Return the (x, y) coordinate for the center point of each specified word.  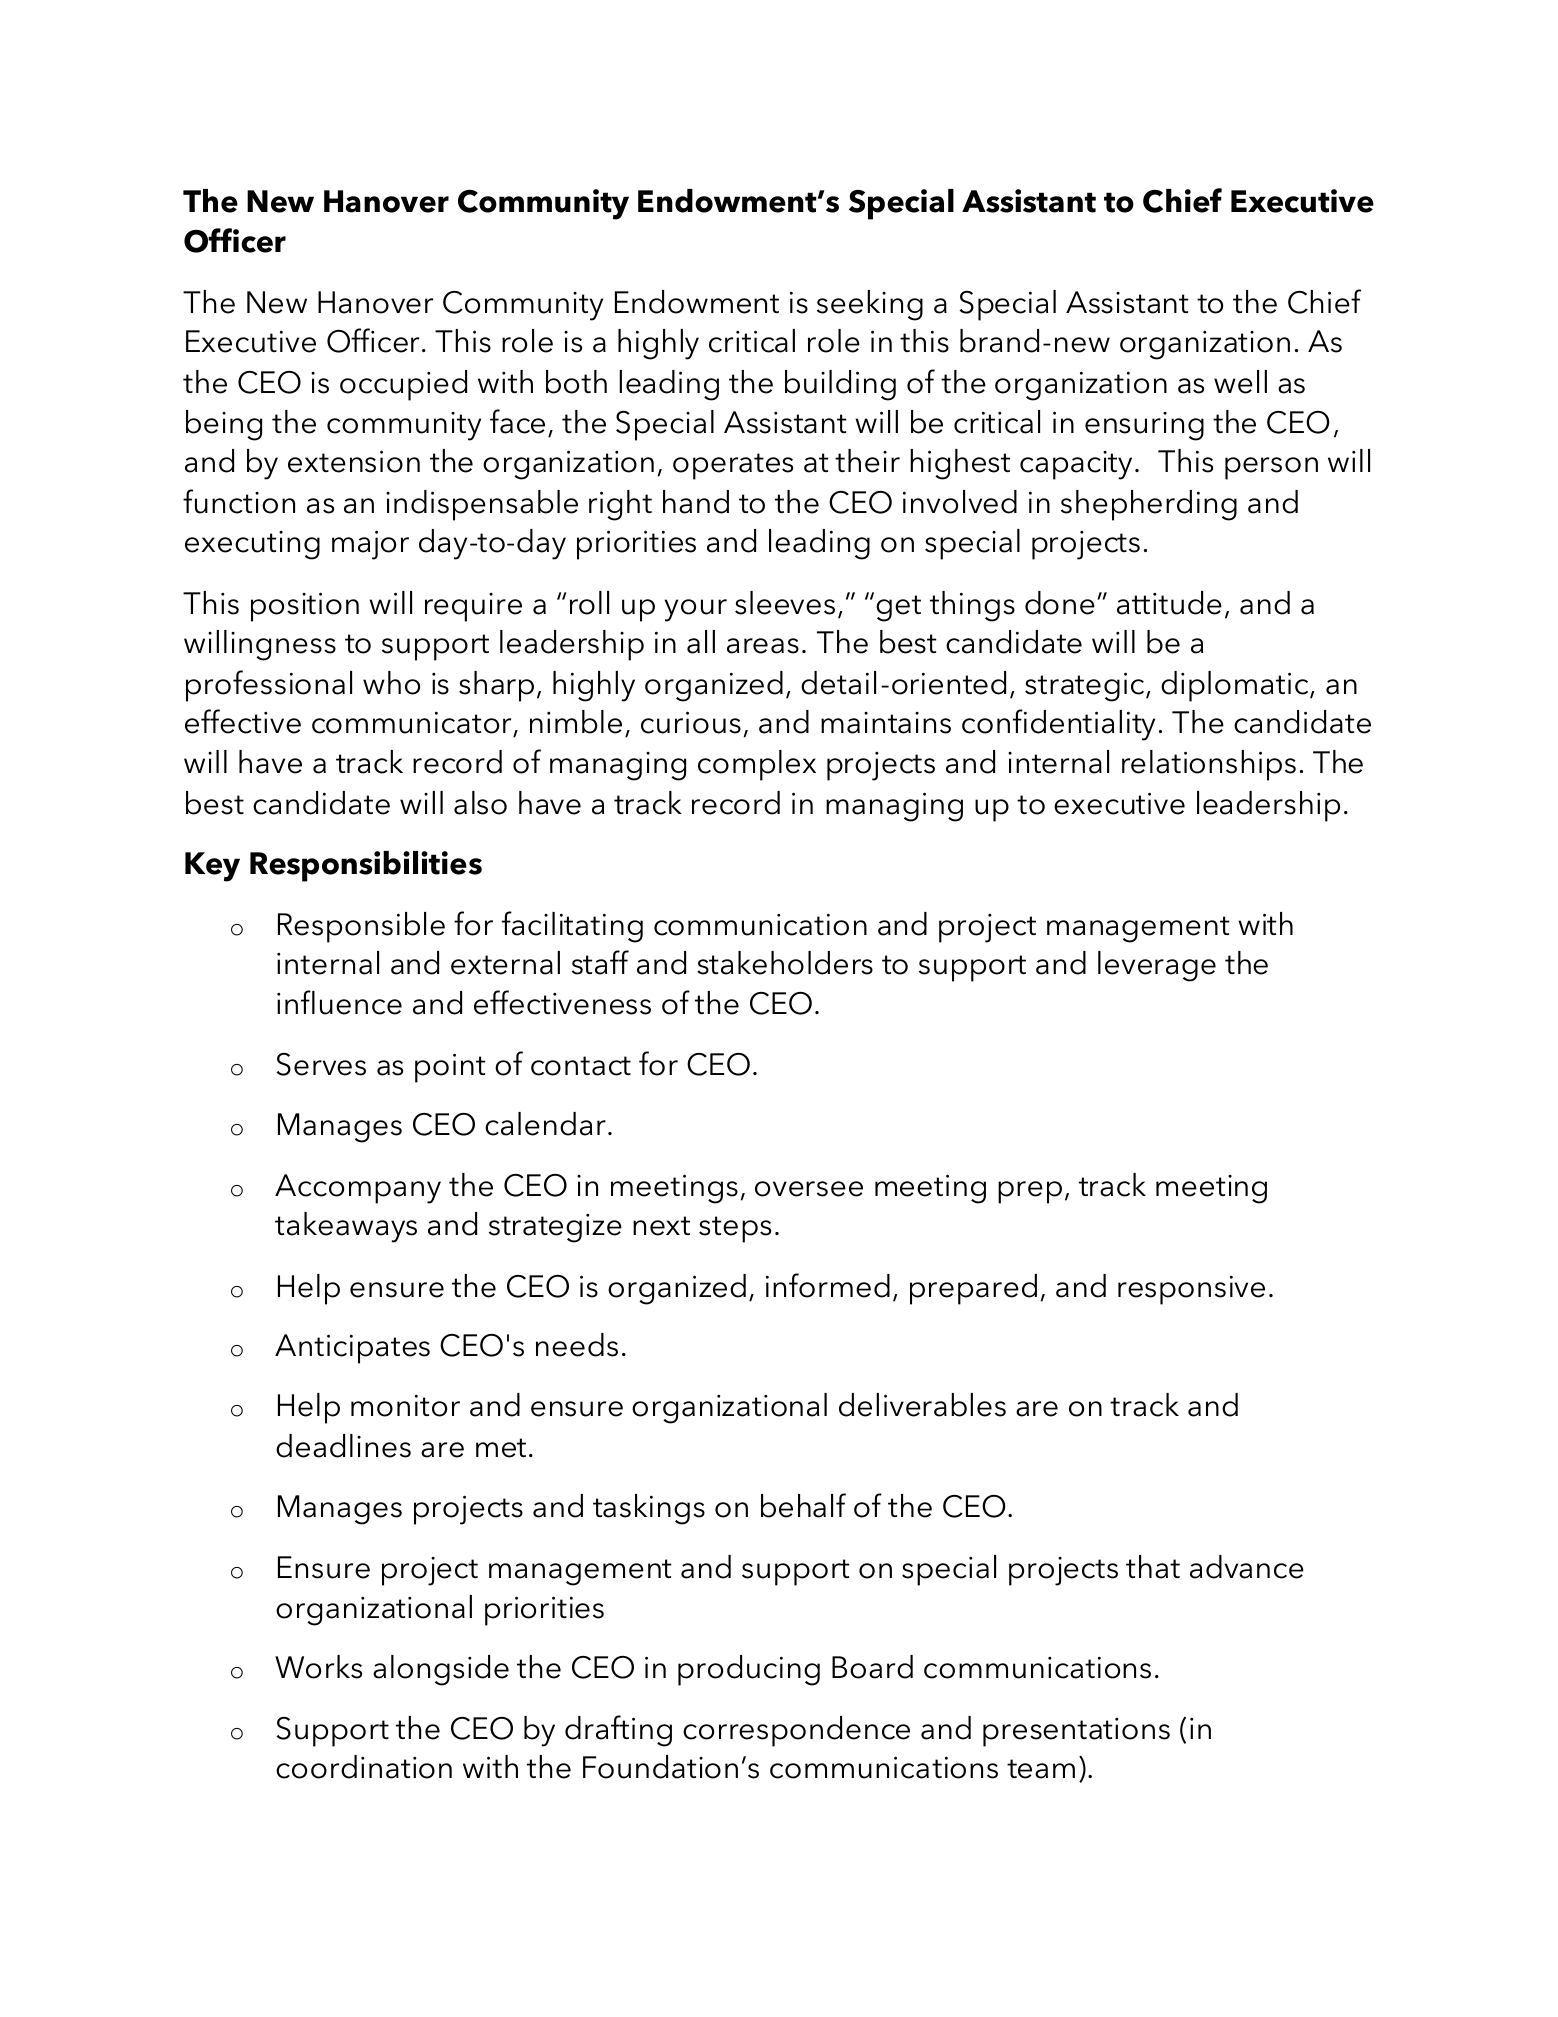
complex (757, 765)
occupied (403, 385)
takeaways (346, 1227)
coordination (364, 1767)
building (840, 385)
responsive (1191, 1290)
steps (735, 1229)
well (1240, 382)
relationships (1209, 765)
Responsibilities (366, 866)
